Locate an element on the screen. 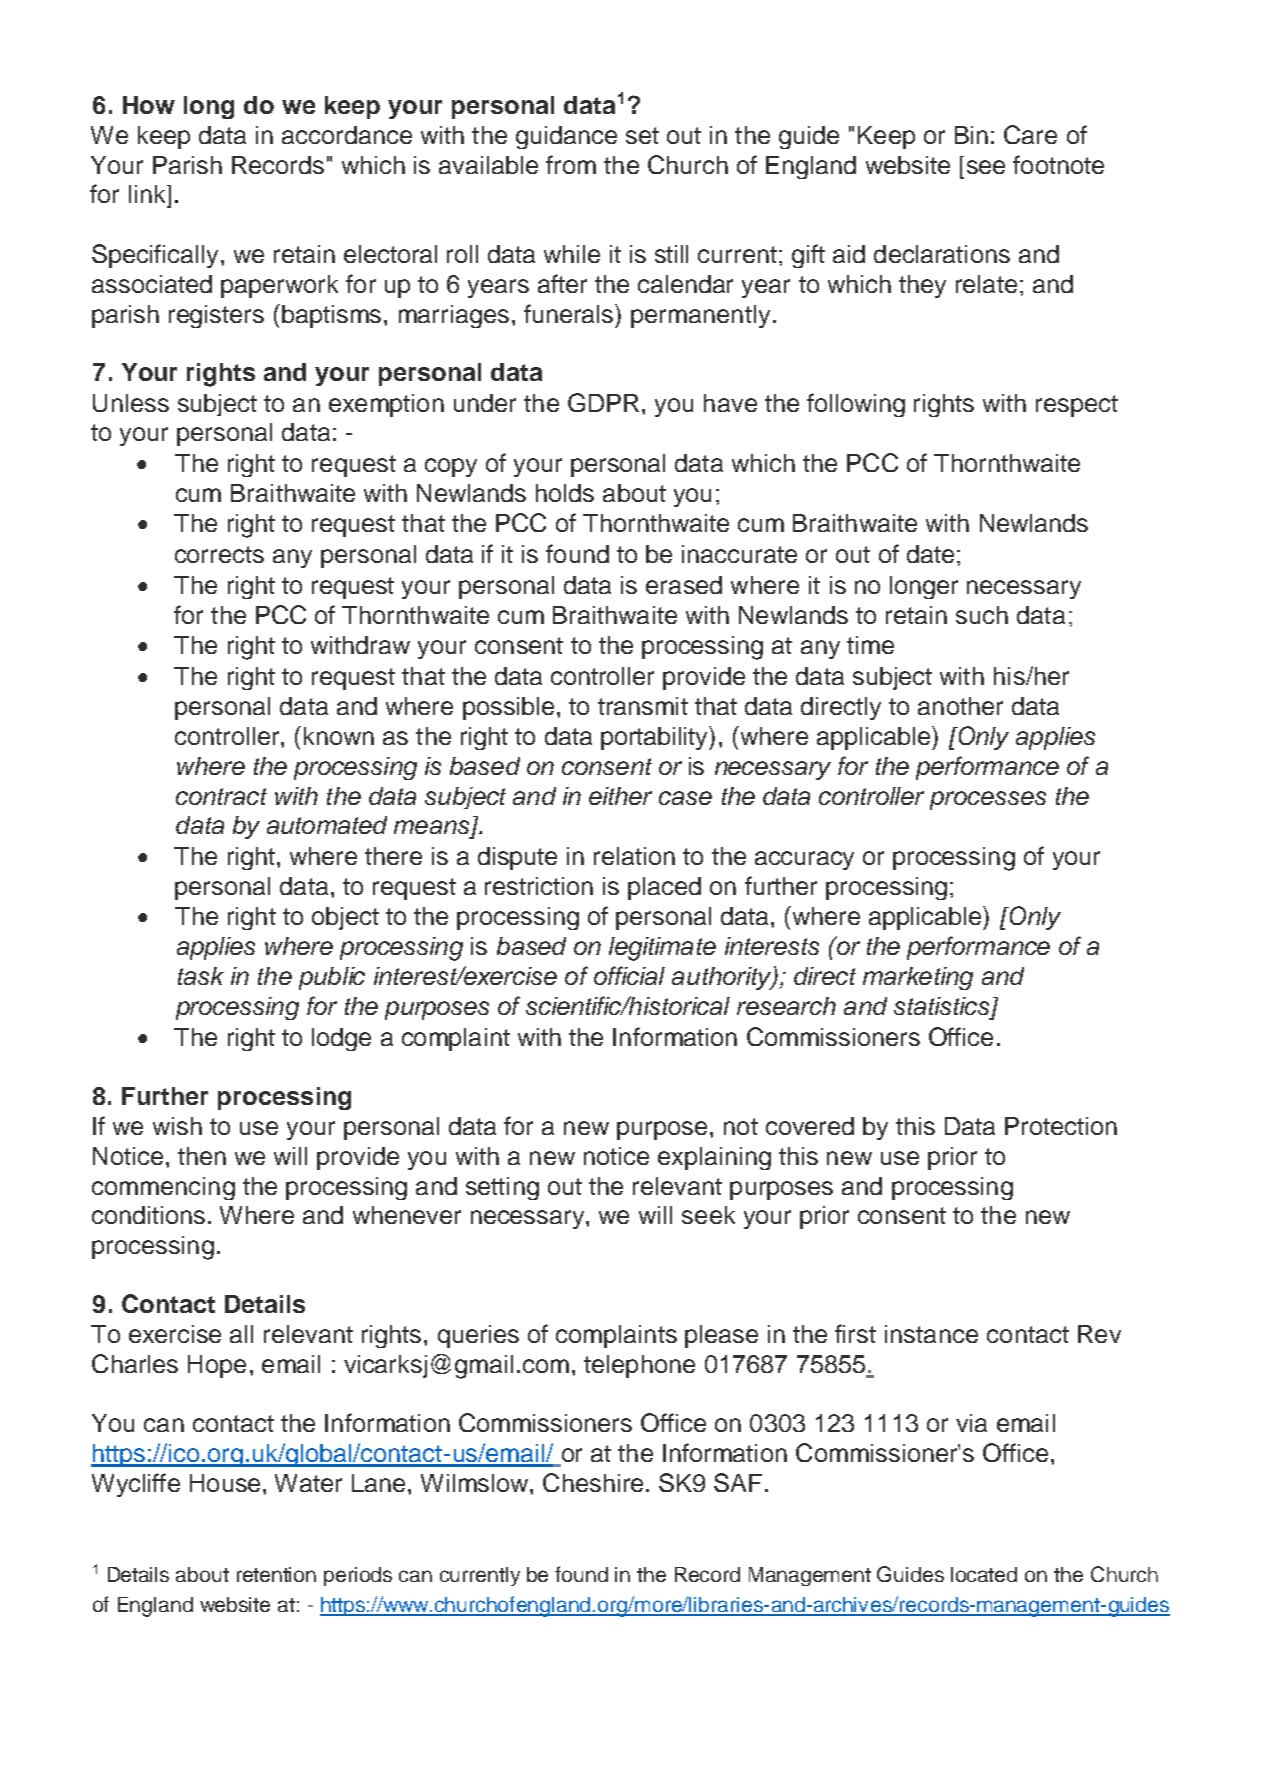 The width and height of the screenshot is (1264, 1787). relation is located at coordinates (634, 856).
